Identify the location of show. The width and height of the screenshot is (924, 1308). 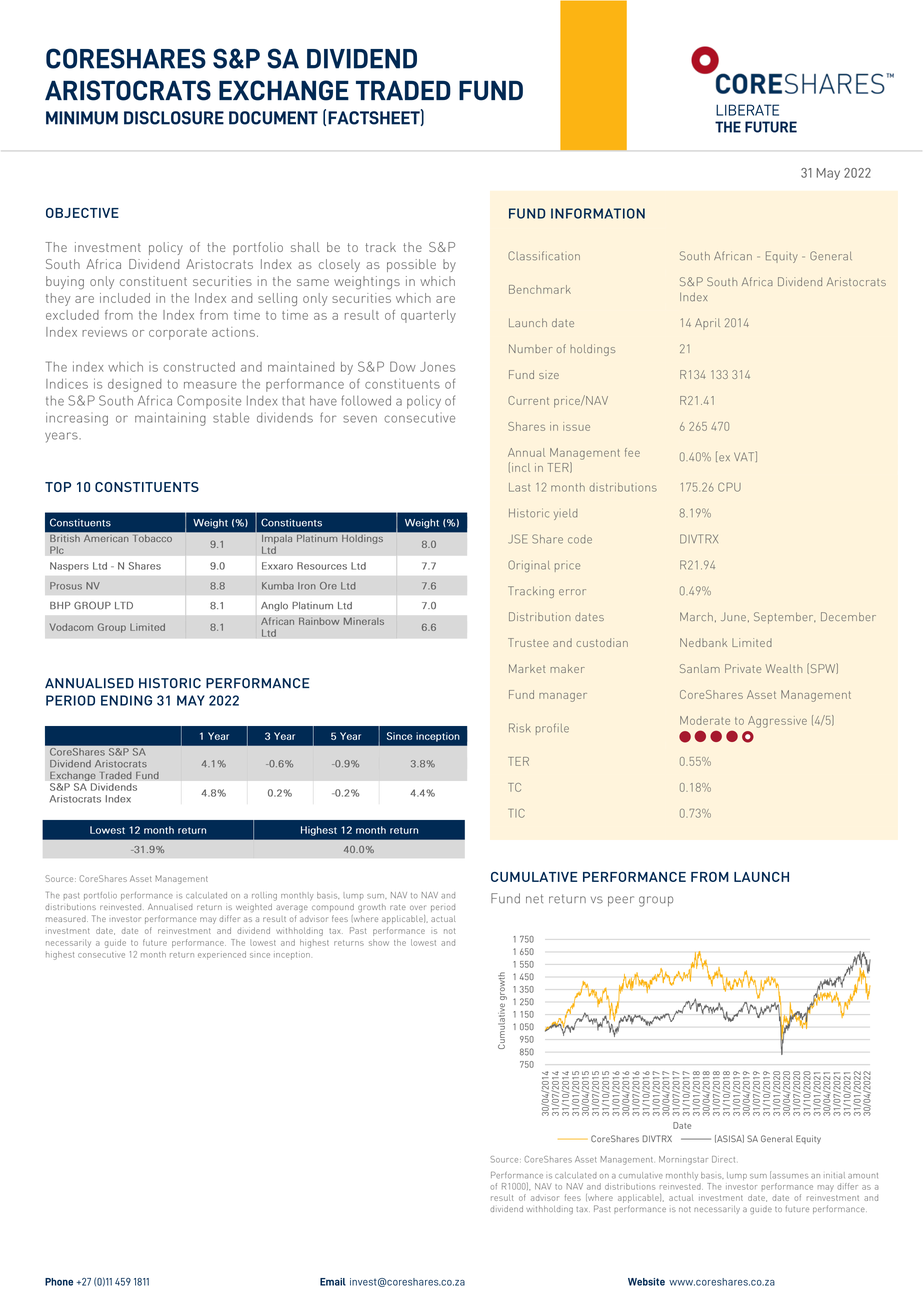
(379, 942).
